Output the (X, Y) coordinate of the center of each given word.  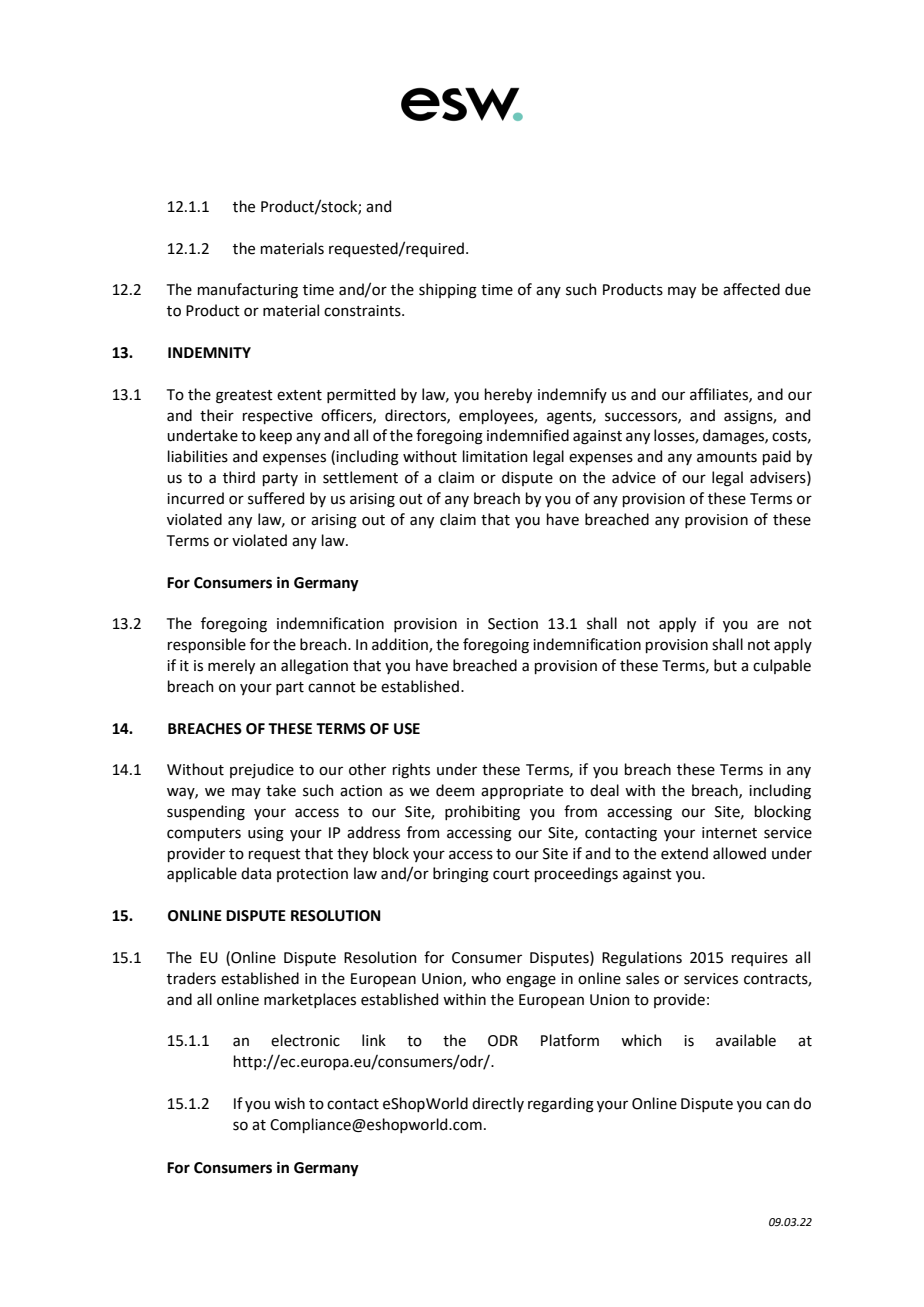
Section (513, 624)
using (266, 834)
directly (498, 1104)
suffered (276, 498)
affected (751, 289)
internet (729, 833)
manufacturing (248, 291)
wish (289, 1103)
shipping (448, 291)
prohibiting (482, 813)
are (768, 625)
